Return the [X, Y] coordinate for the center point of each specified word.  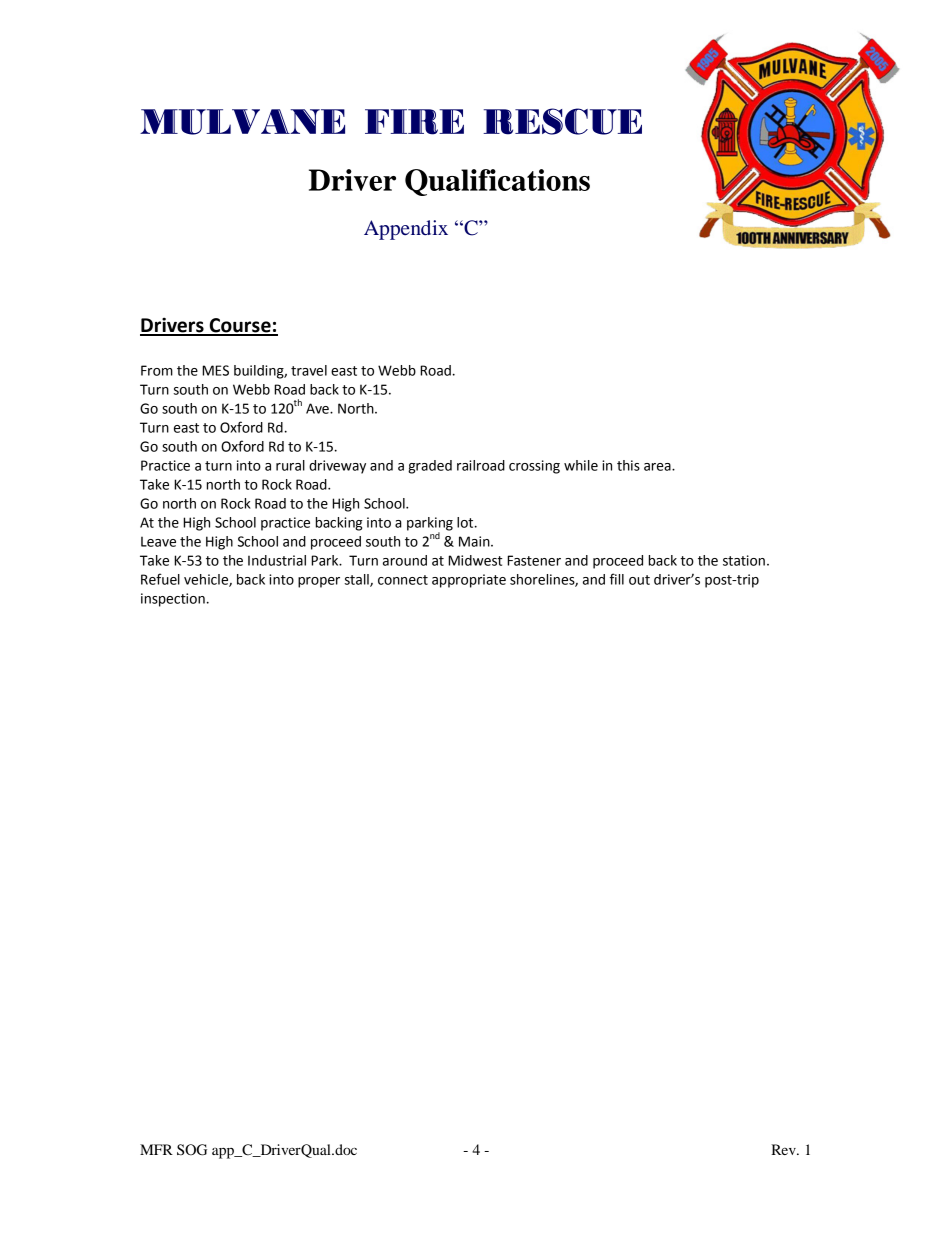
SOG [192, 1150]
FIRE [414, 122]
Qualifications [497, 182]
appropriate [469, 581]
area [658, 467]
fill [617, 579]
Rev [784, 1149]
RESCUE [562, 121]
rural [290, 465]
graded [430, 467]
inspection [173, 600]
